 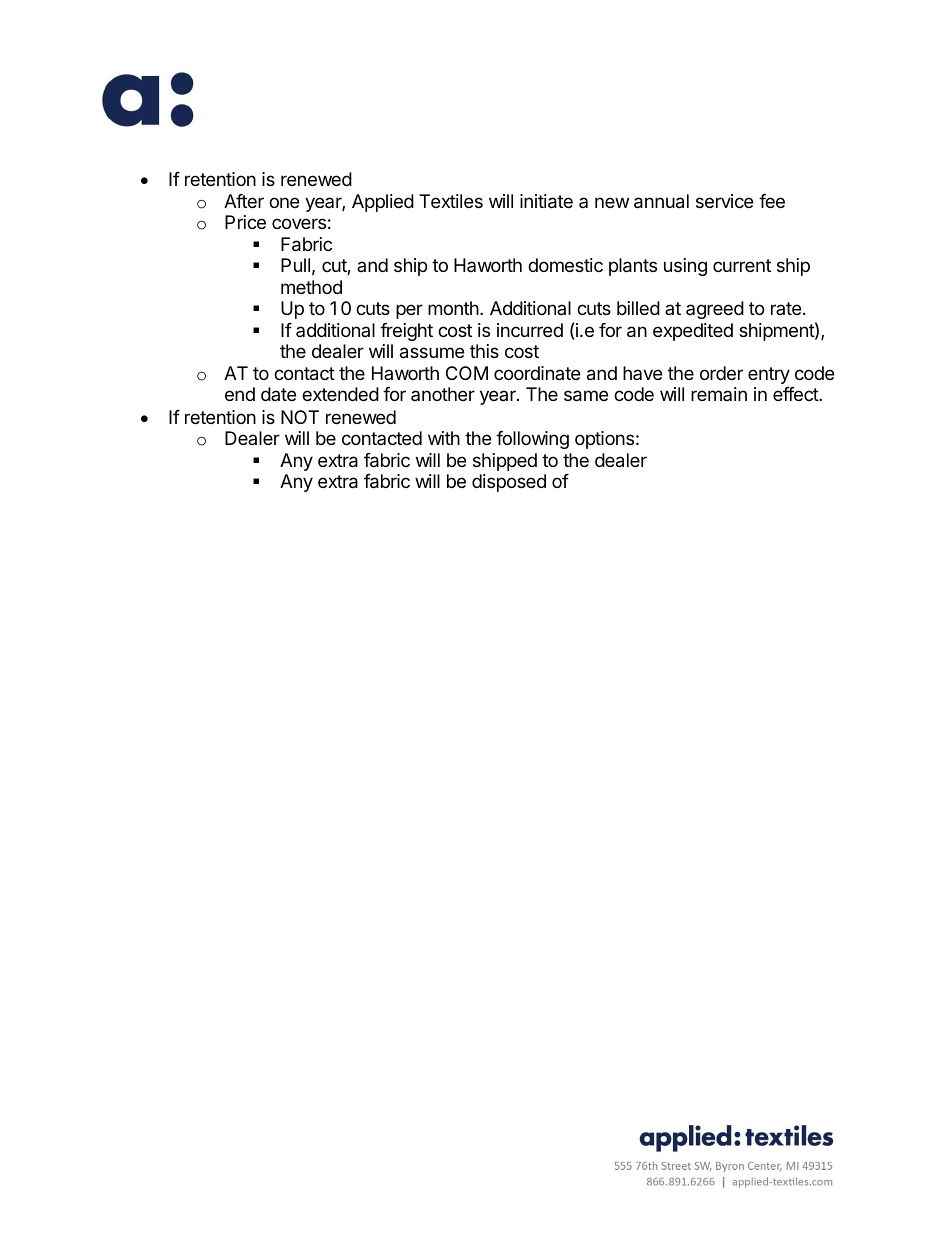 I want to click on one, so click(x=284, y=202).
